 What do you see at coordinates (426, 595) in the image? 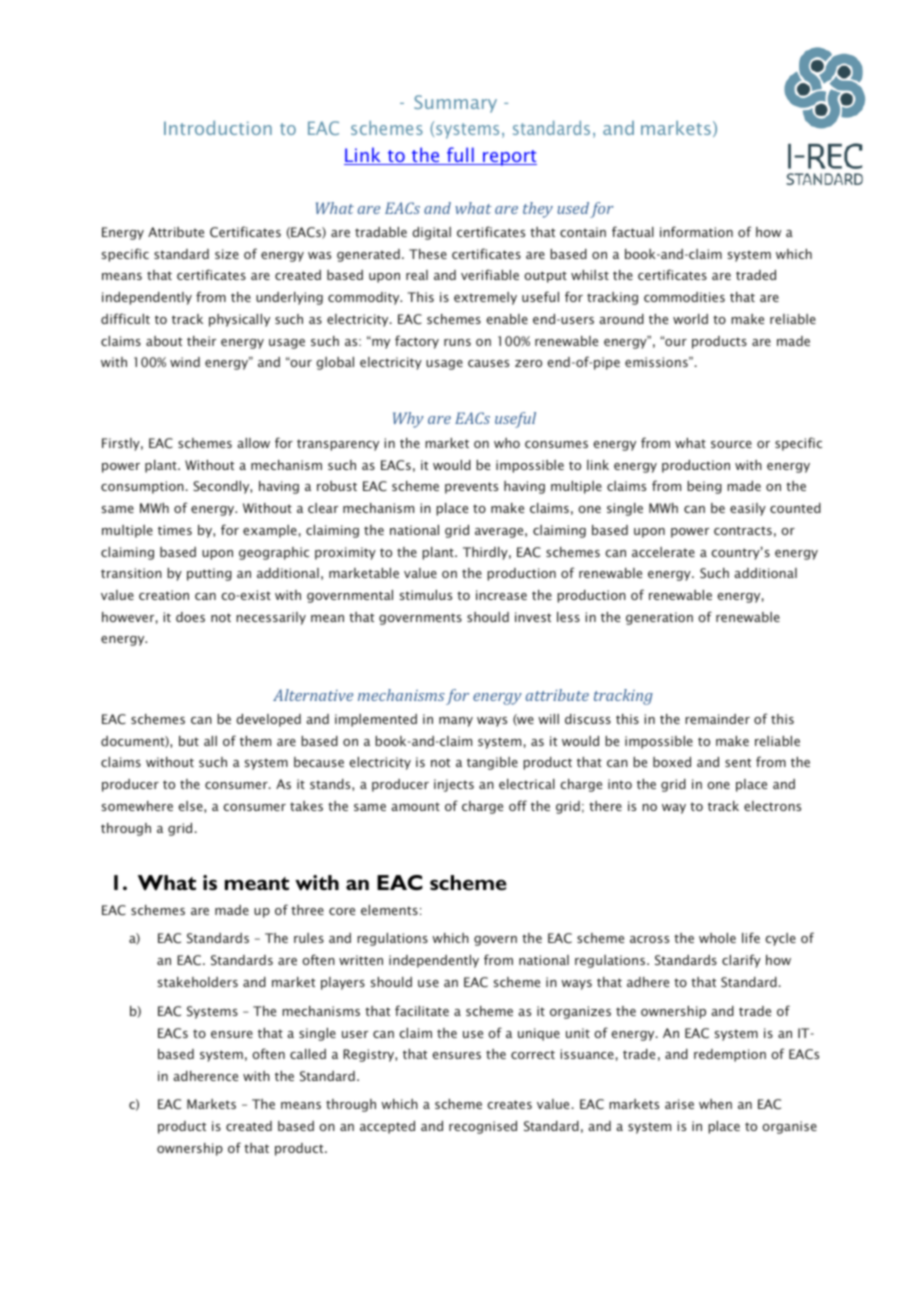
I see `stimulus` at bounding box center [426, 595].
